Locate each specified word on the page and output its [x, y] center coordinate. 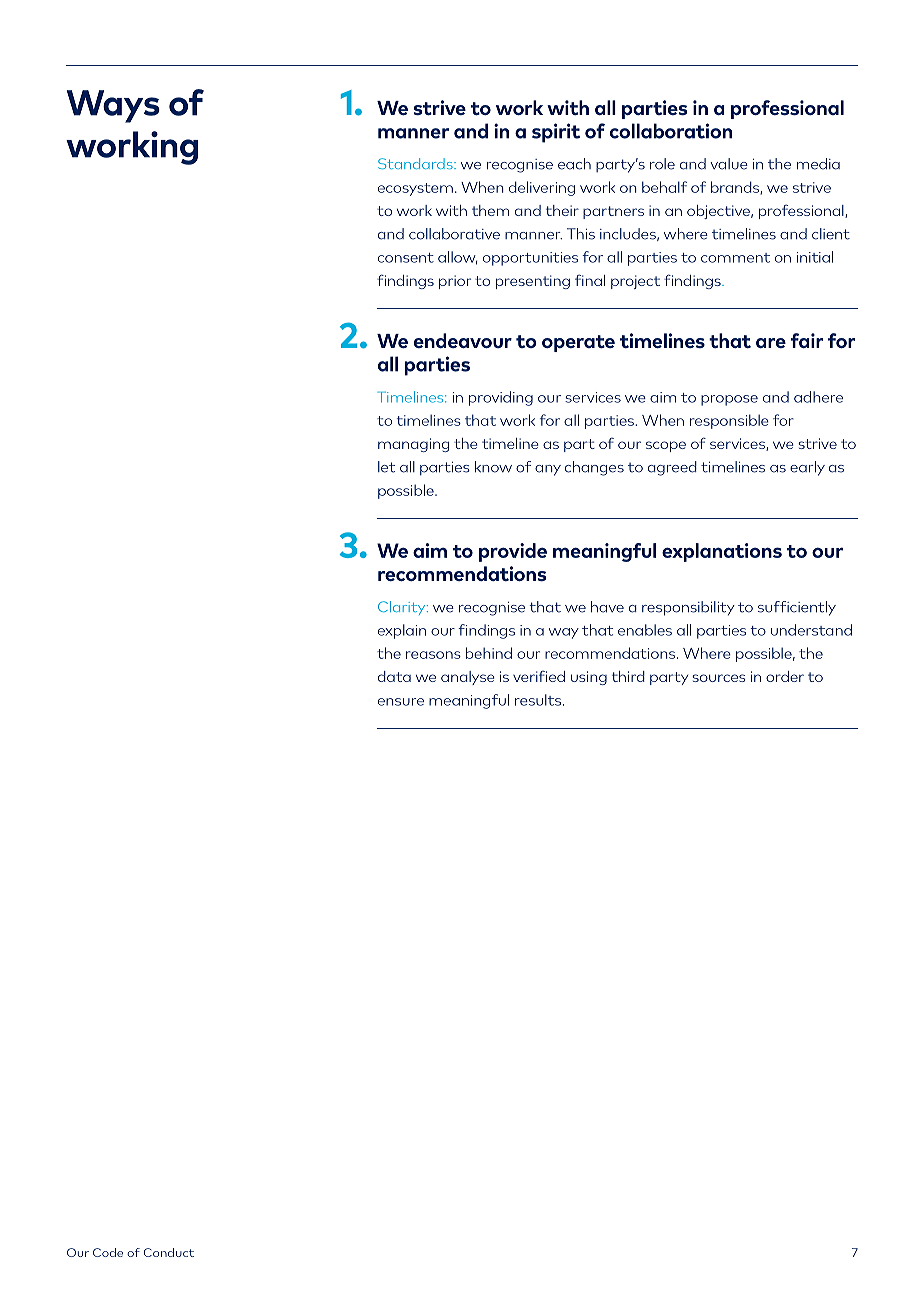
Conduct [169, 1252]
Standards [416, 163]
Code [108, 1252]
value [729, 164]
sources [719, 678]
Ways [113, 106]
